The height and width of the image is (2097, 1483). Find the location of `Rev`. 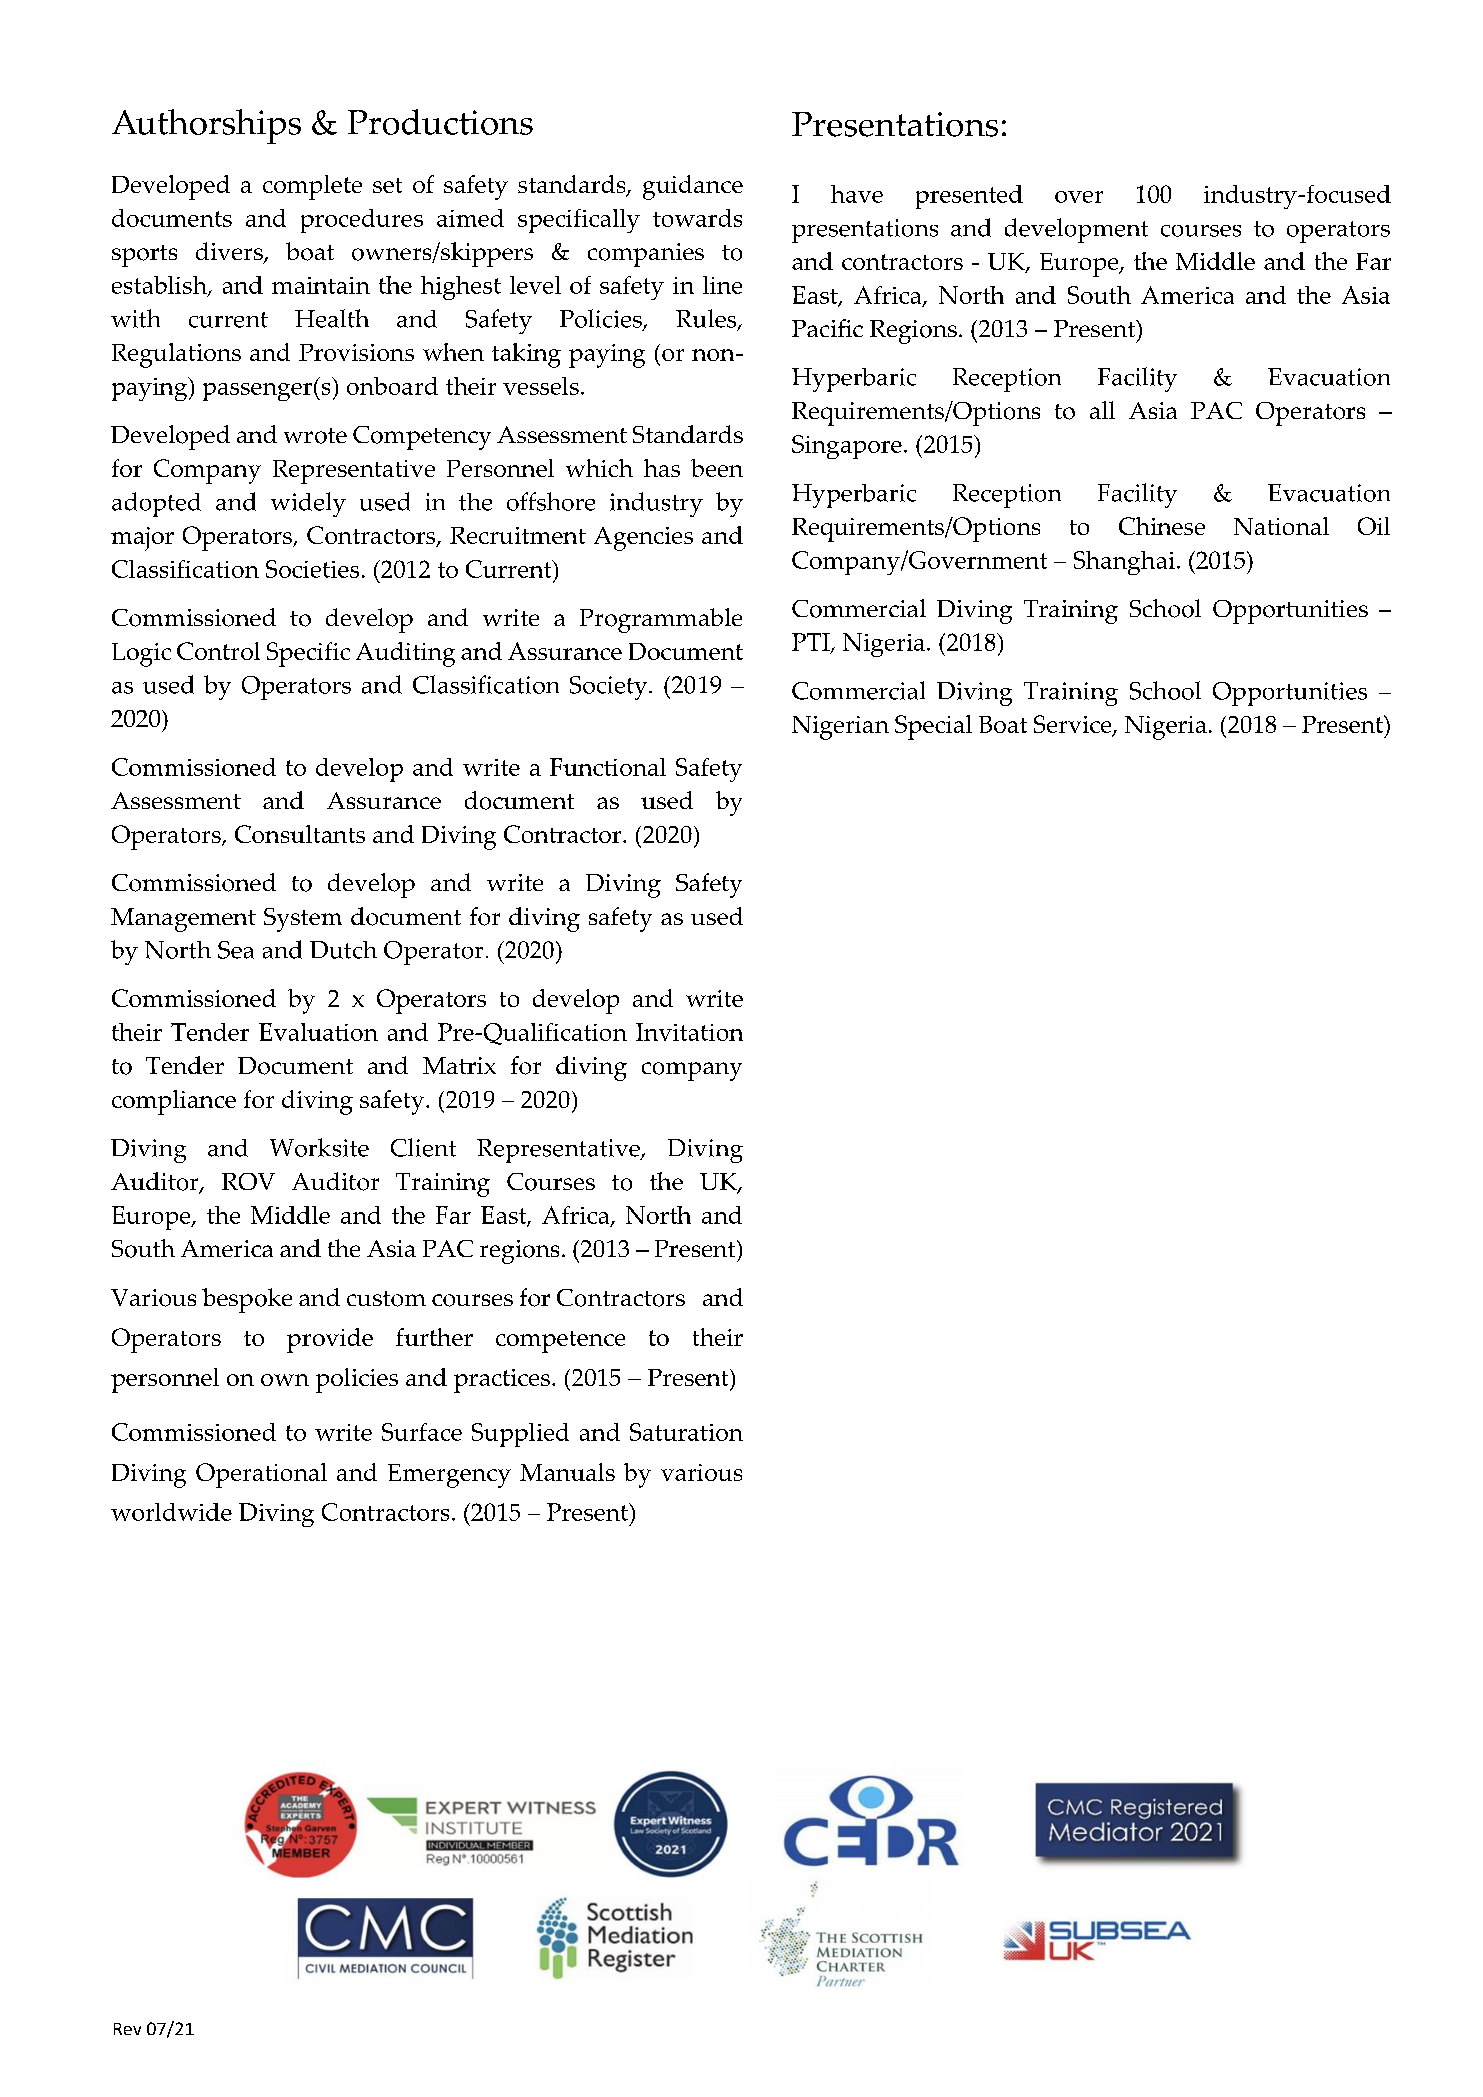

Rev is located at coordinates (127, 2029).
